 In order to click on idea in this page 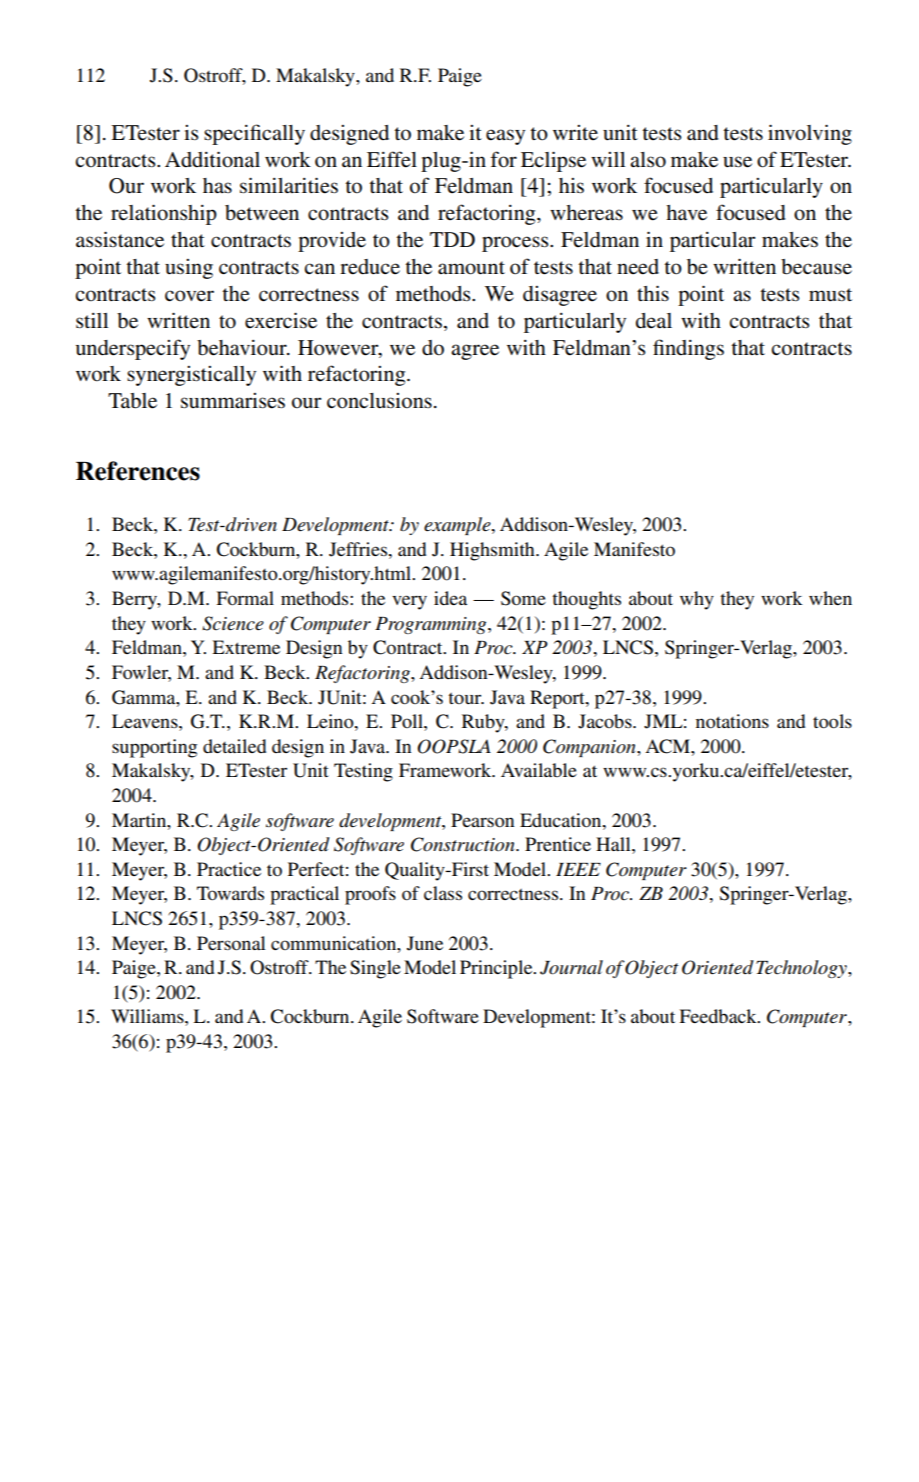, I will do `click(450, 598)`.
